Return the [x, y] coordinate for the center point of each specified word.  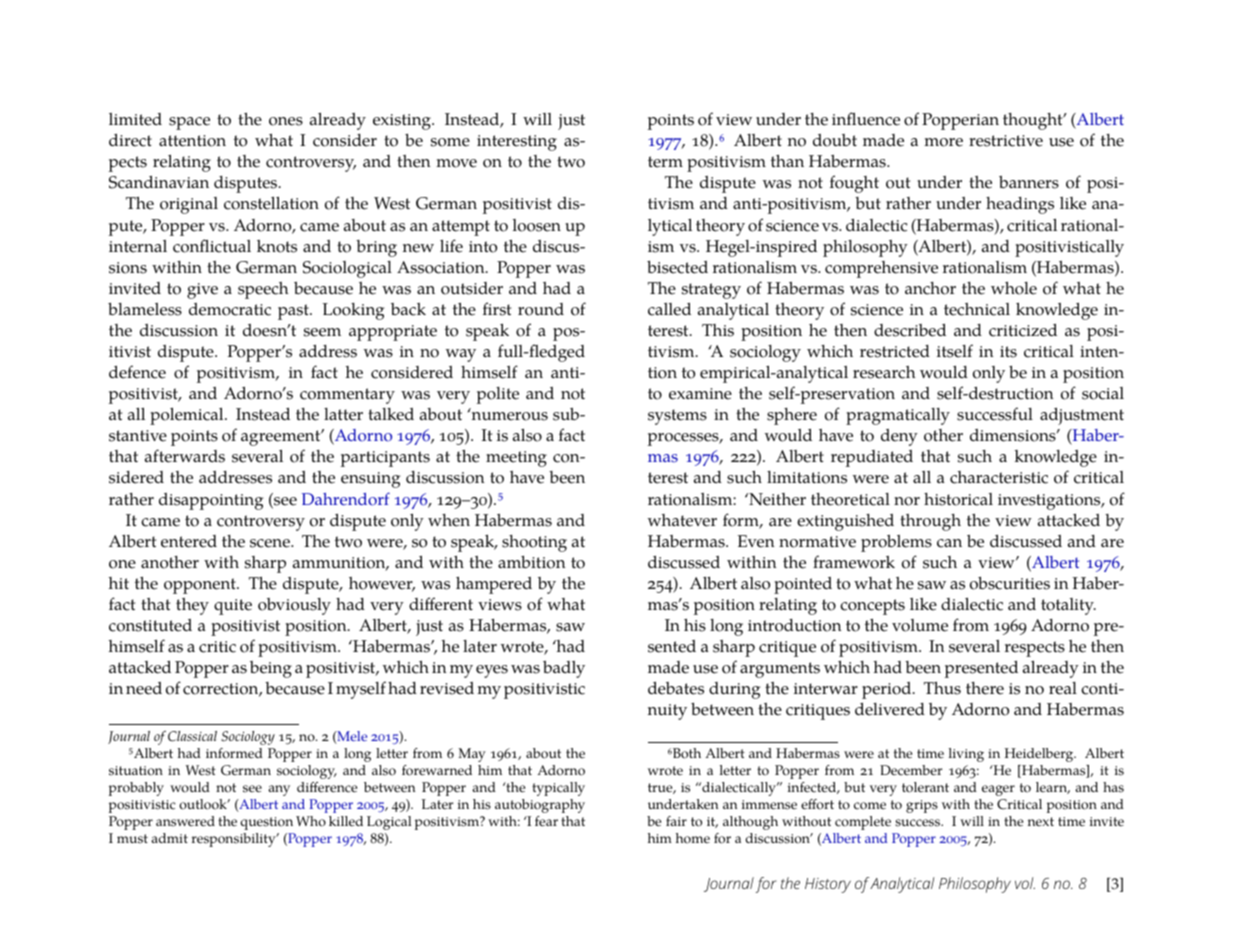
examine [700, 394]
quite [233, 607]
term [665, 162]
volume [920, 625]
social [1103, 393]
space [189, 123]
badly [564, 669]
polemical [188, 416]
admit [169, 838]
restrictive [1006, 141]
